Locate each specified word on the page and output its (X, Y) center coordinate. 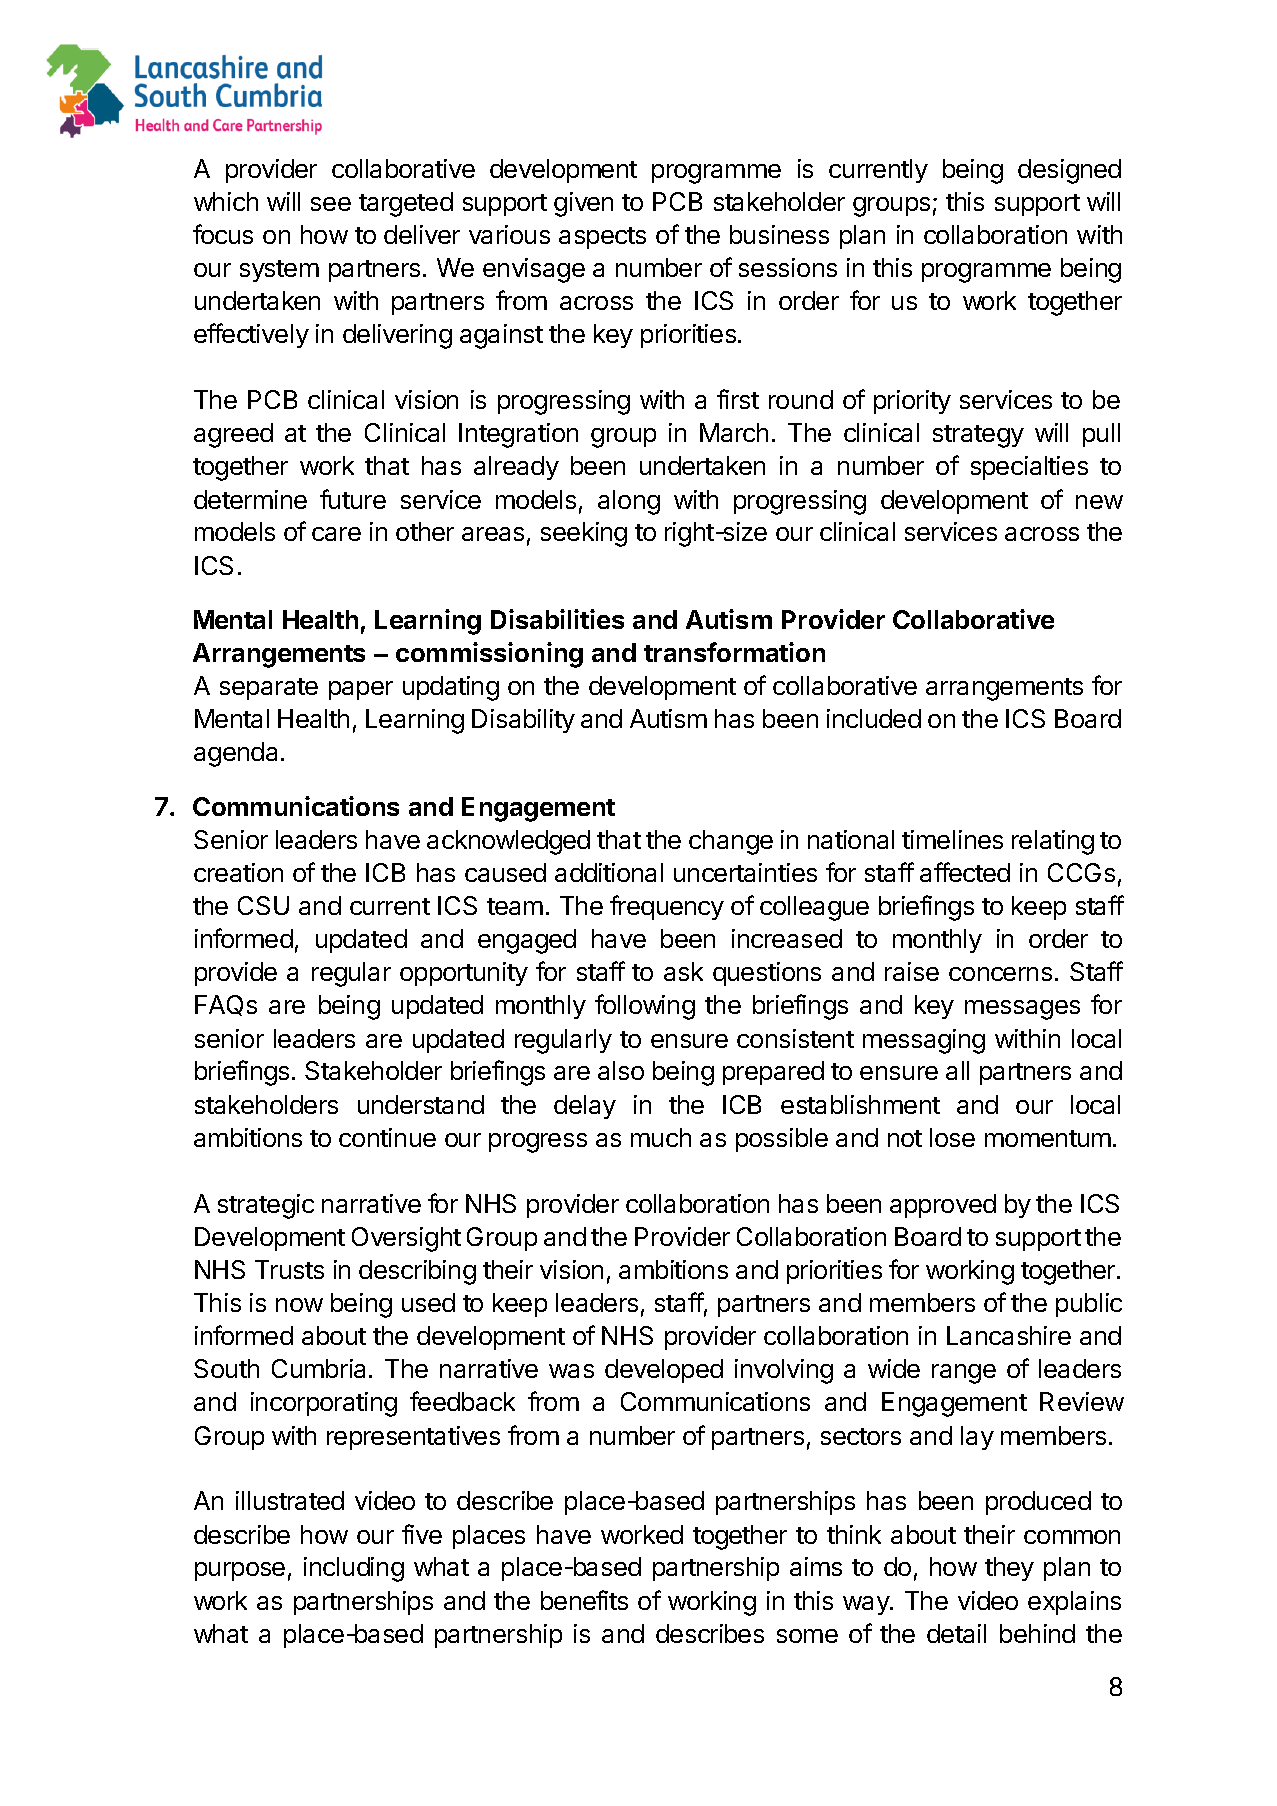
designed (1069, 171)
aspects (602, 238)
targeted (406, 204)
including (354, 1569)
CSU (263, 905)
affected (965, 872)
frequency (667, 907)
